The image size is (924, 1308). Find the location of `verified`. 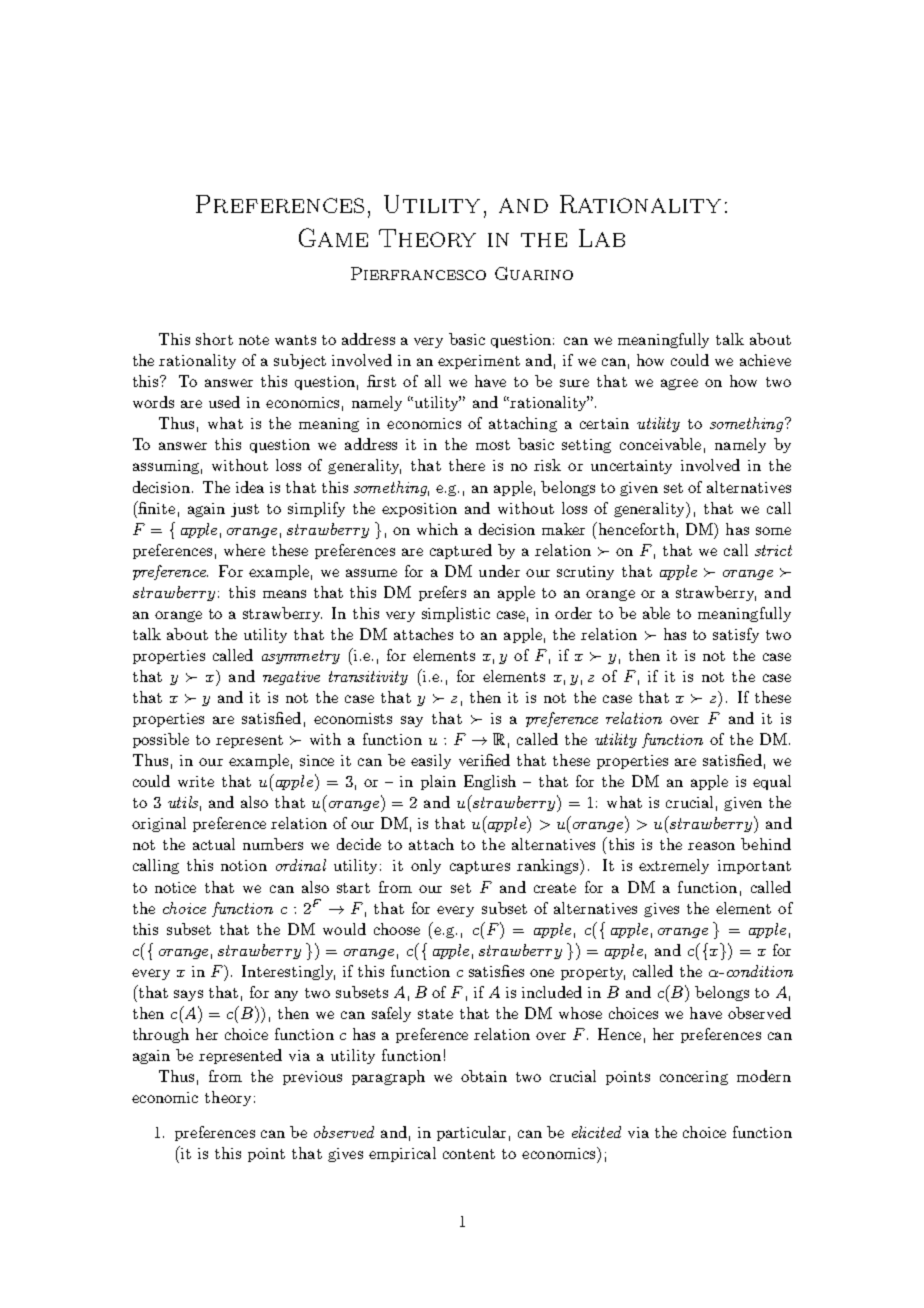

verified is located at coordinates (484, 760).
